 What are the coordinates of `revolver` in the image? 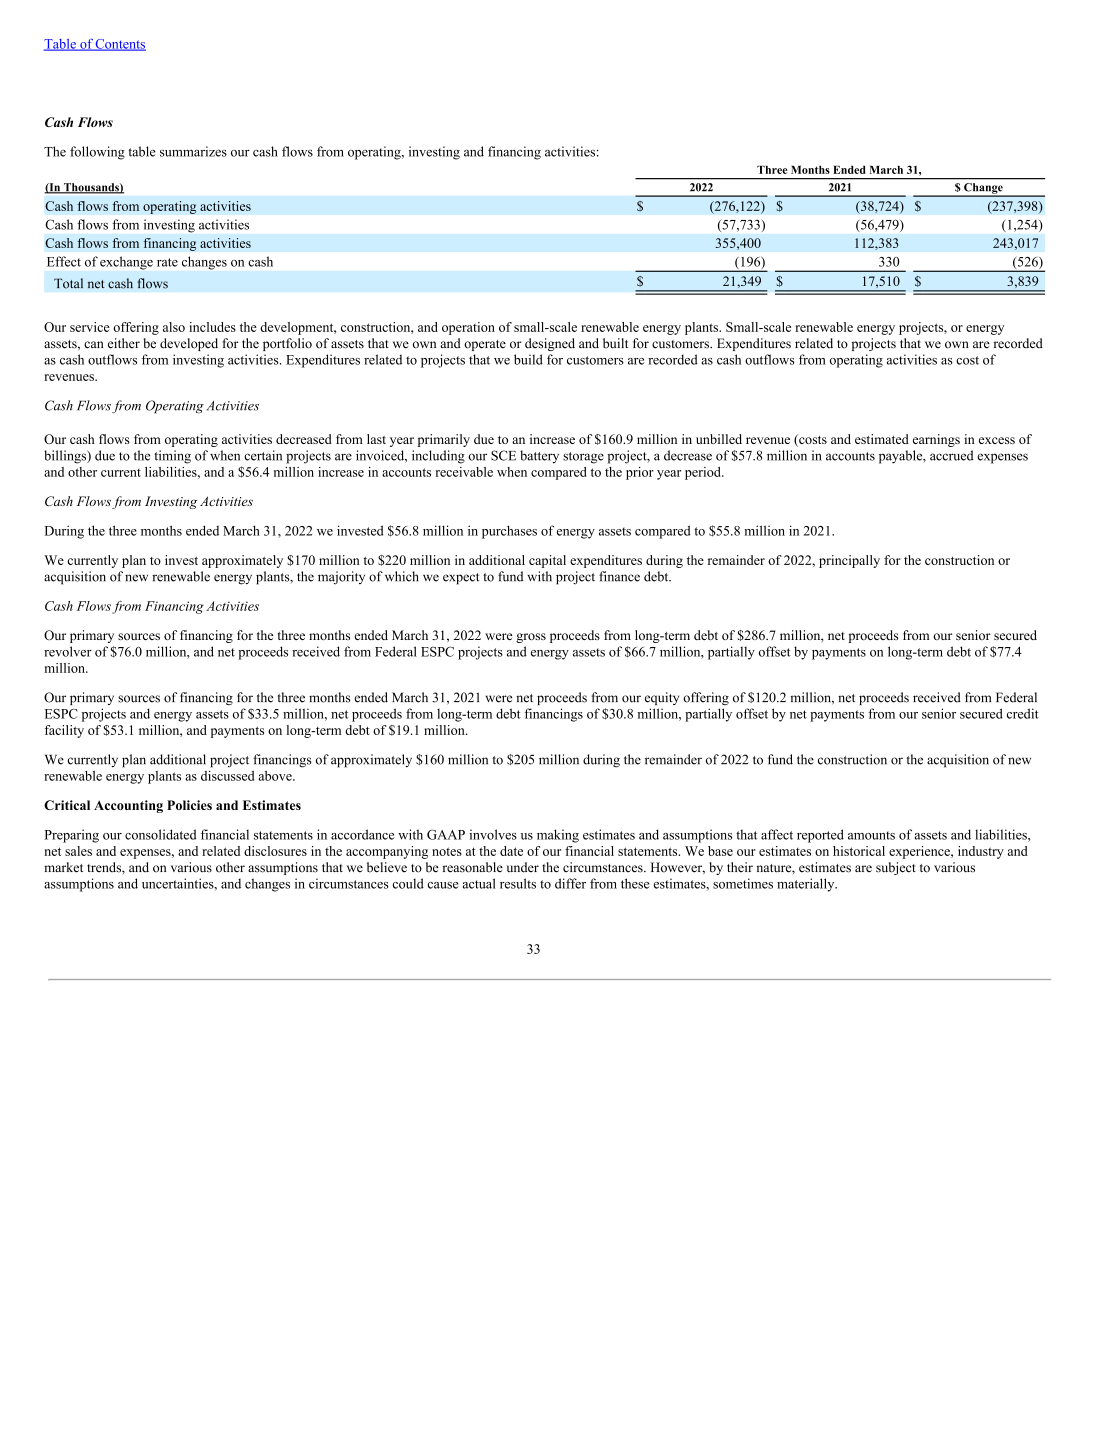 It's located at (68, 651).
